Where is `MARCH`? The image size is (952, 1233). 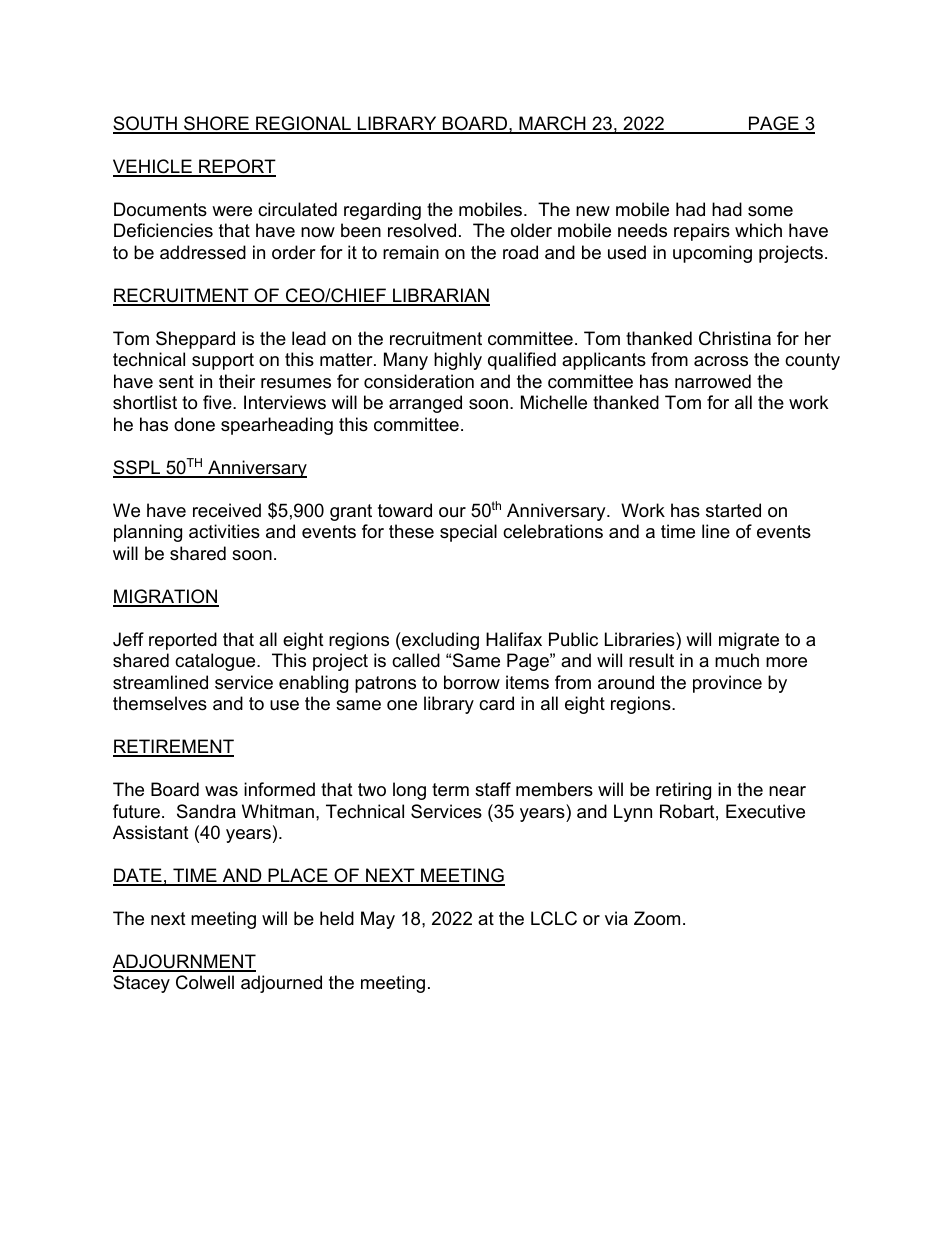
MARCH is located at coordinates (552, 124).
